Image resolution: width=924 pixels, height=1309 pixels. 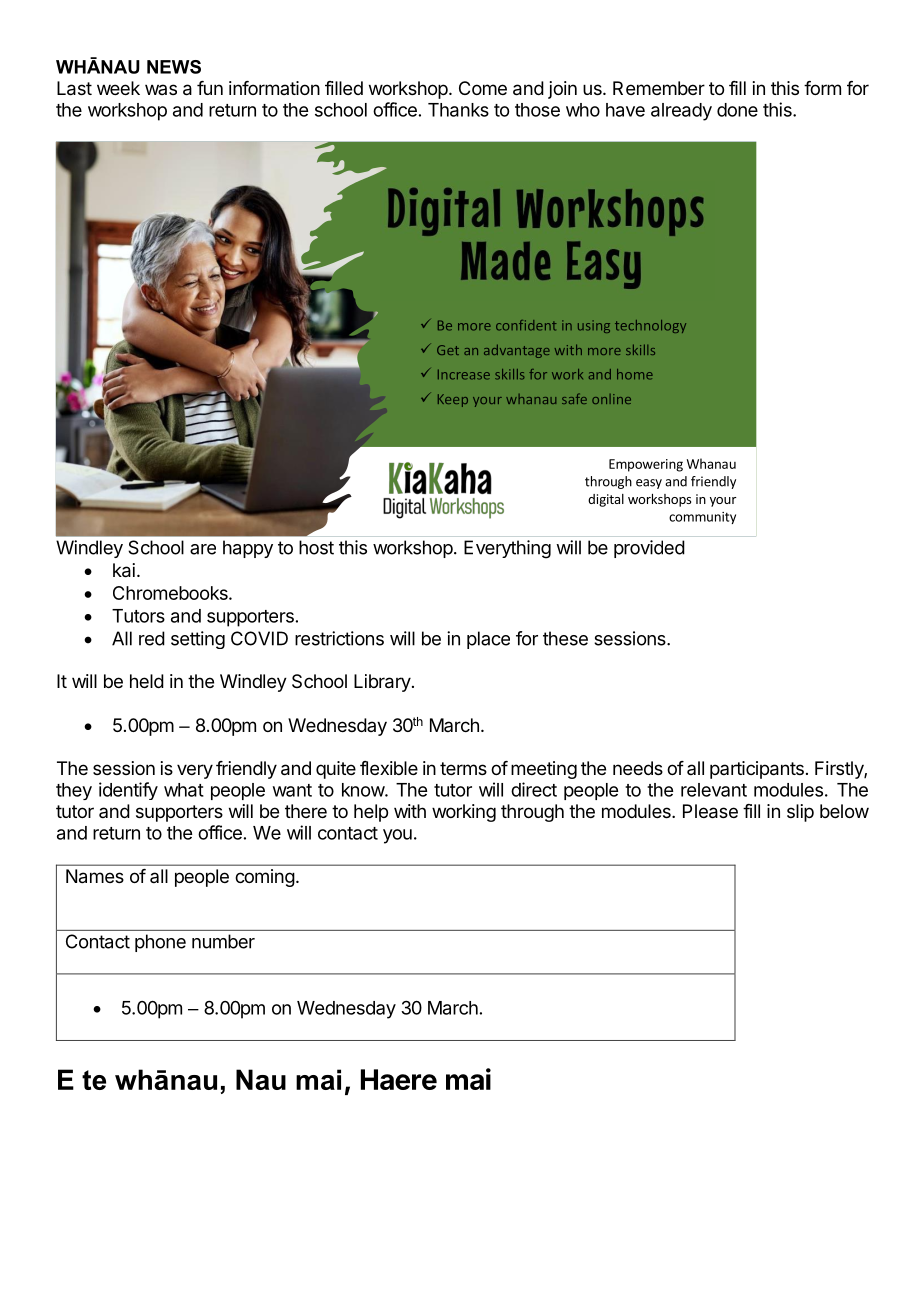 I want to click on was, so click(x=161, y=89).
